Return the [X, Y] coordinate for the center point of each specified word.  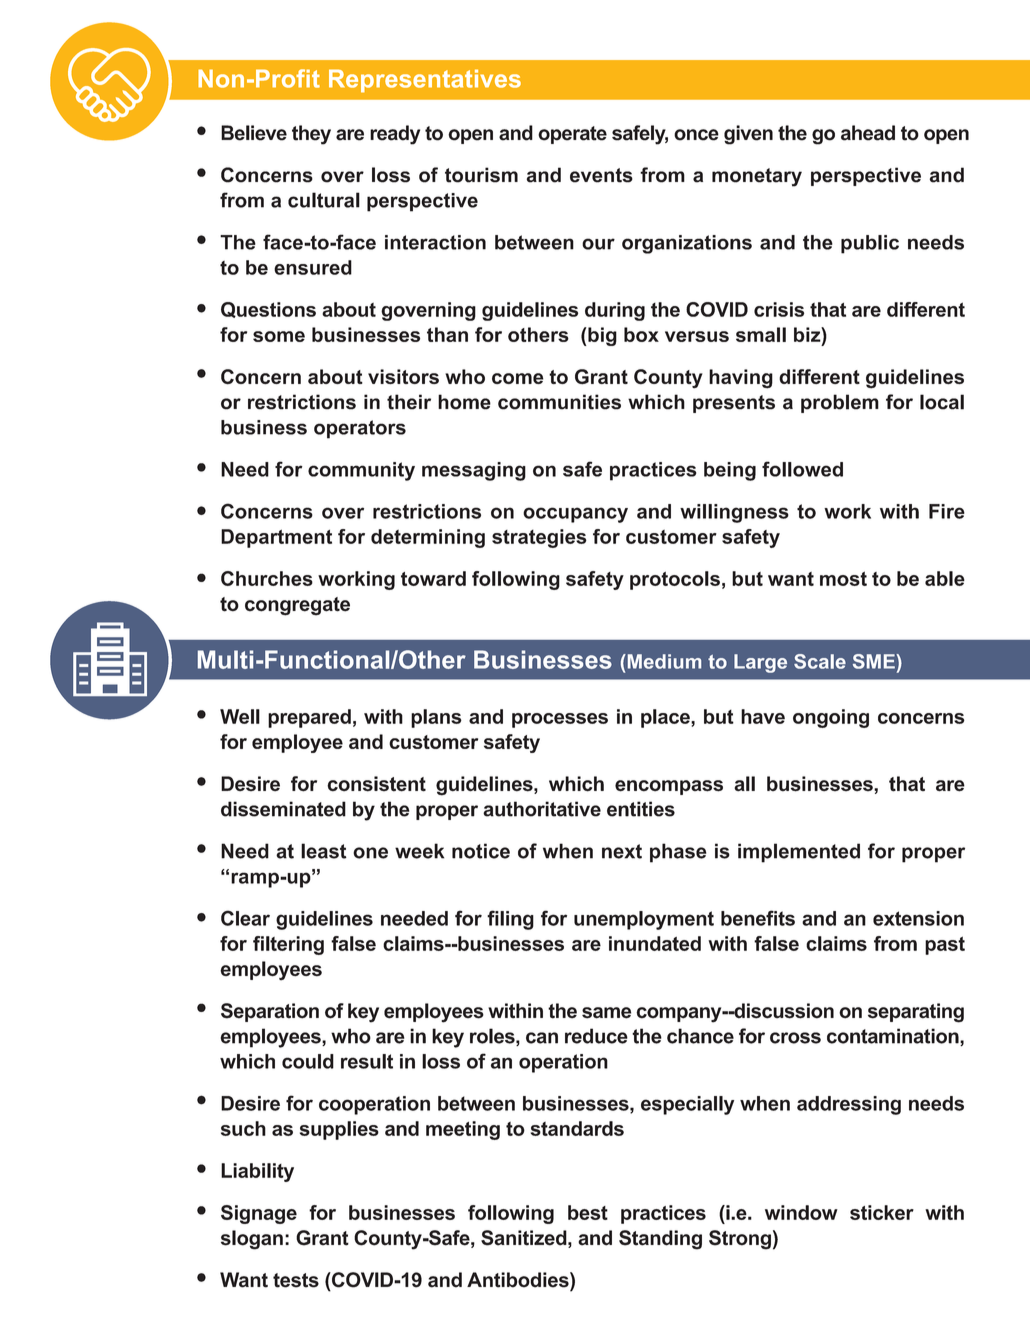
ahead [868, 133]
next [622, 851]
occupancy [575, 515]
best [588, 1212]
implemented [799, 853]
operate [572, 135]
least [324, 851]
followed [802, 469]
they [311, 135]
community [361, 471]
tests [296, 1280]
